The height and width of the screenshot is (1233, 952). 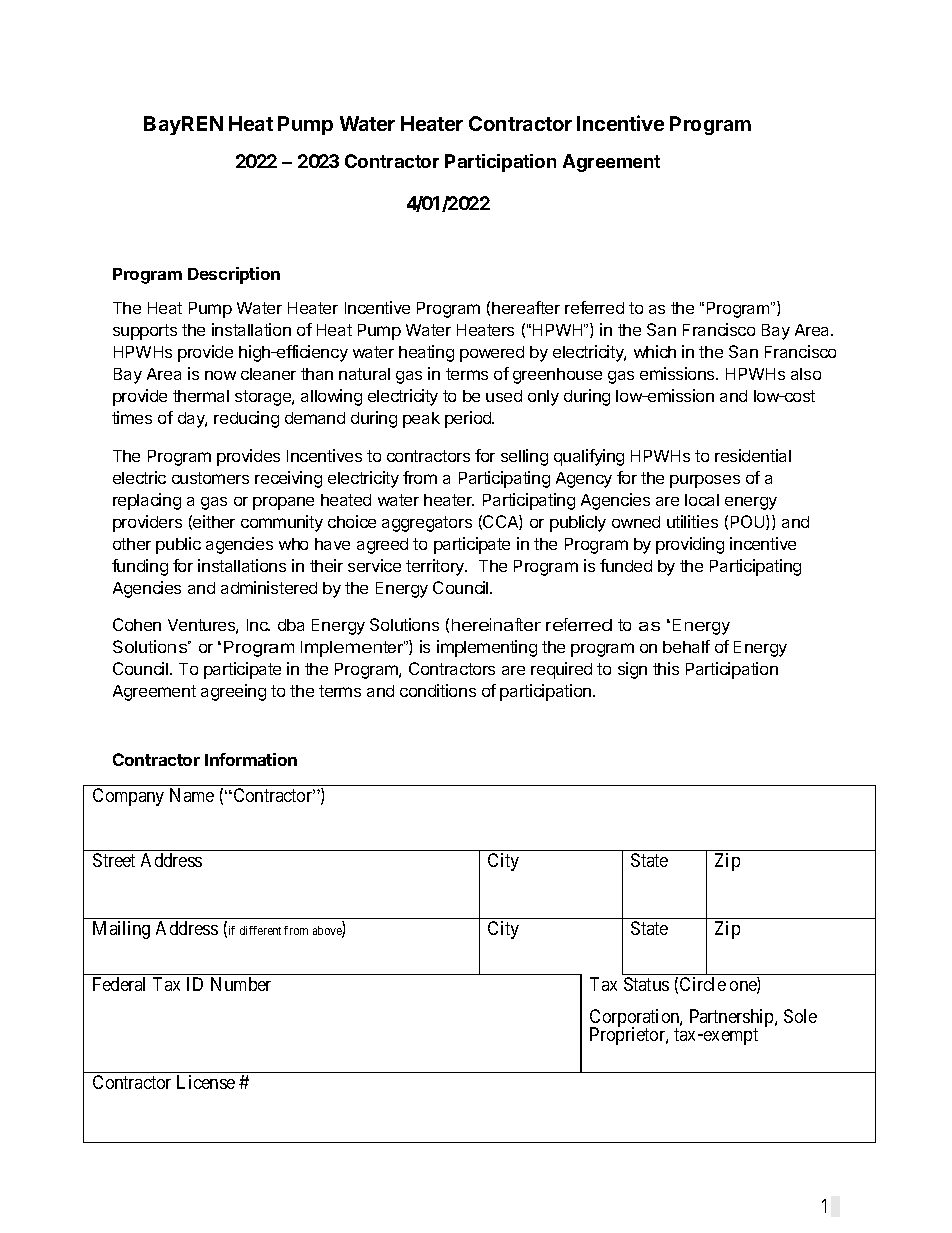 What do you see at coordinates (206, 1082) in the screenshot?
I see `License` at bounding box center [206, 1082].
